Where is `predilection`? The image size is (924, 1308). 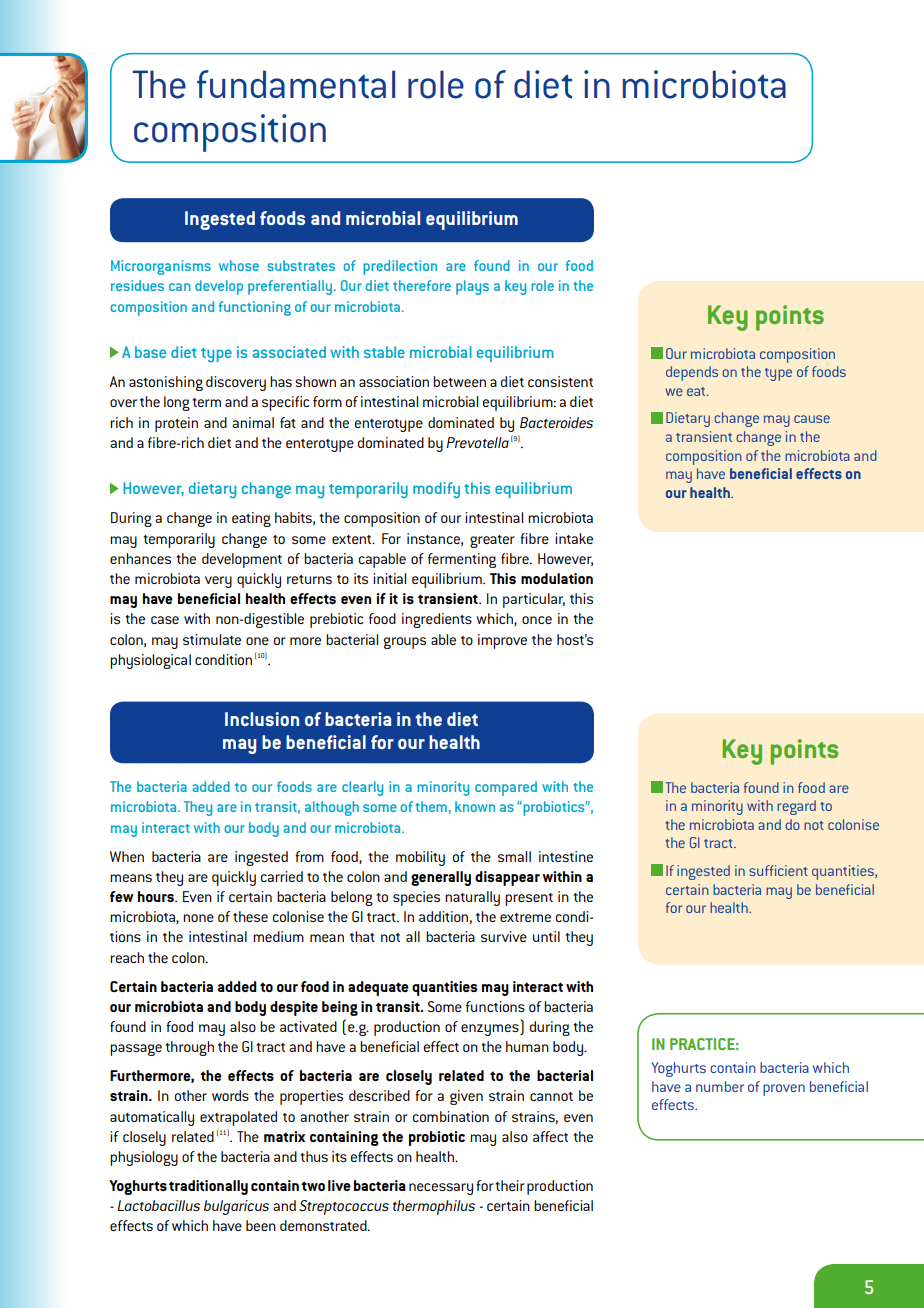 predilection is located at coordinates (400, 267).
